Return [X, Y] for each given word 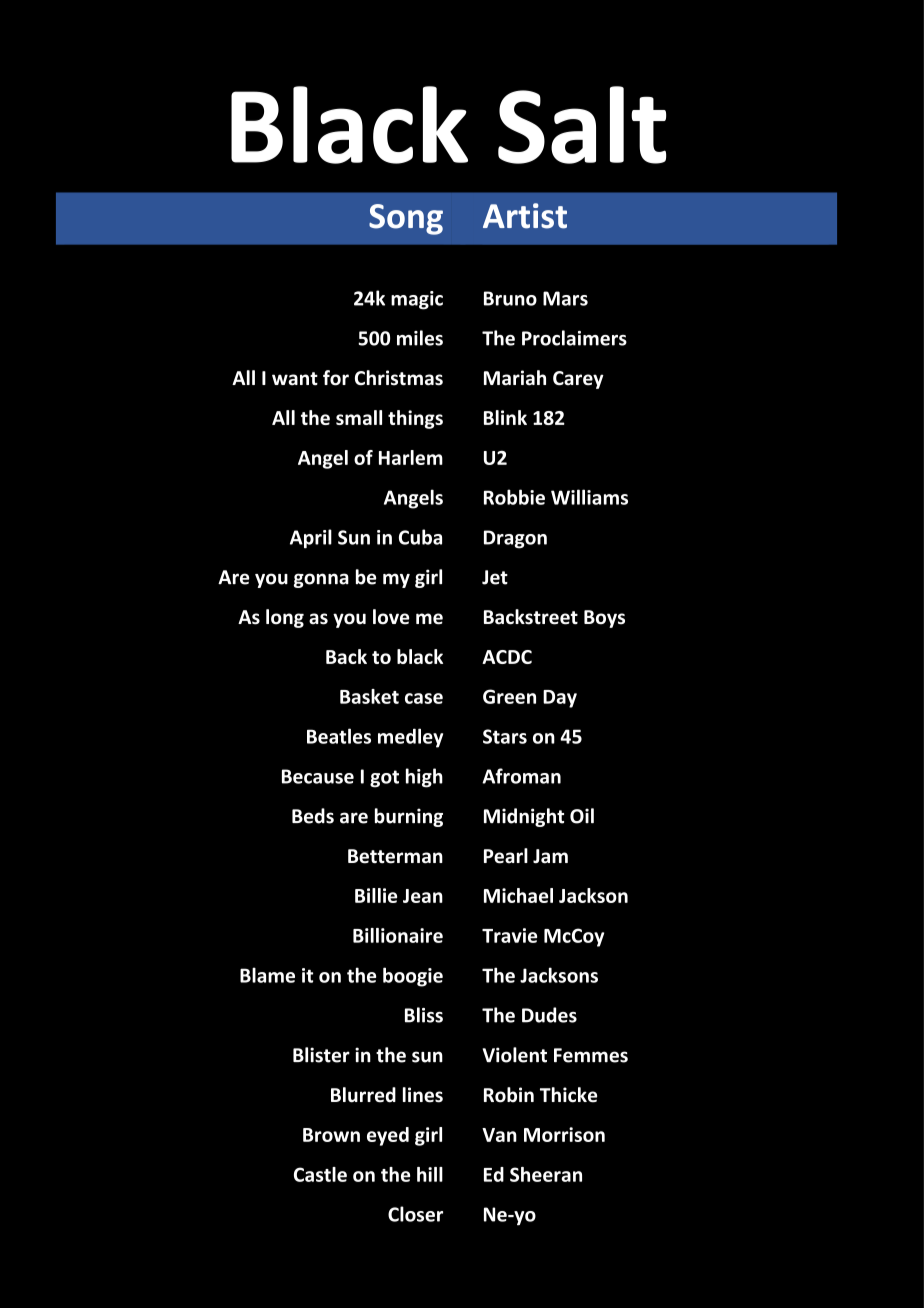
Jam [550, 856]
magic [417, 300]
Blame [267, 975]
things [415, 419]
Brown [331, 1135]
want [295, 379]
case [424, 698]
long [285, 618]
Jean [423, 896]
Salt [582, 125]
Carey [578, 380]
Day [560, 699]
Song [406, 219]
